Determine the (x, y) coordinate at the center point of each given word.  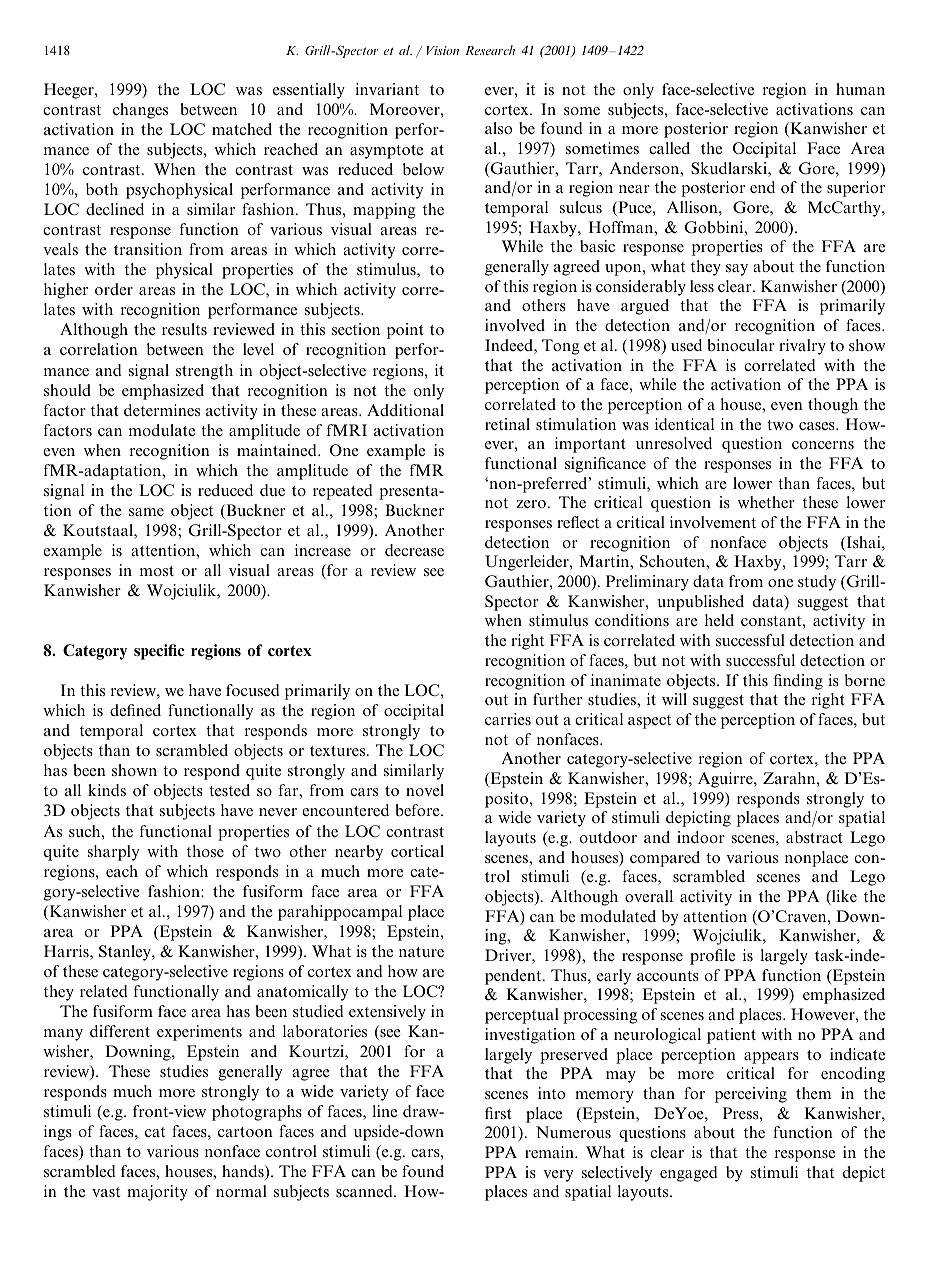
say (737, 270)
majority (157, 1193)
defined (135, 710)
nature (421, 952)
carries (508, 719)
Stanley (126, 953)
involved (515, 325)
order (114, 289)
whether (766, 502)
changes (140, 111)
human (860, 89)
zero (531, 504)
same (146, 512)
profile (712, 957)
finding (798, 682)
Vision (442, 50)
